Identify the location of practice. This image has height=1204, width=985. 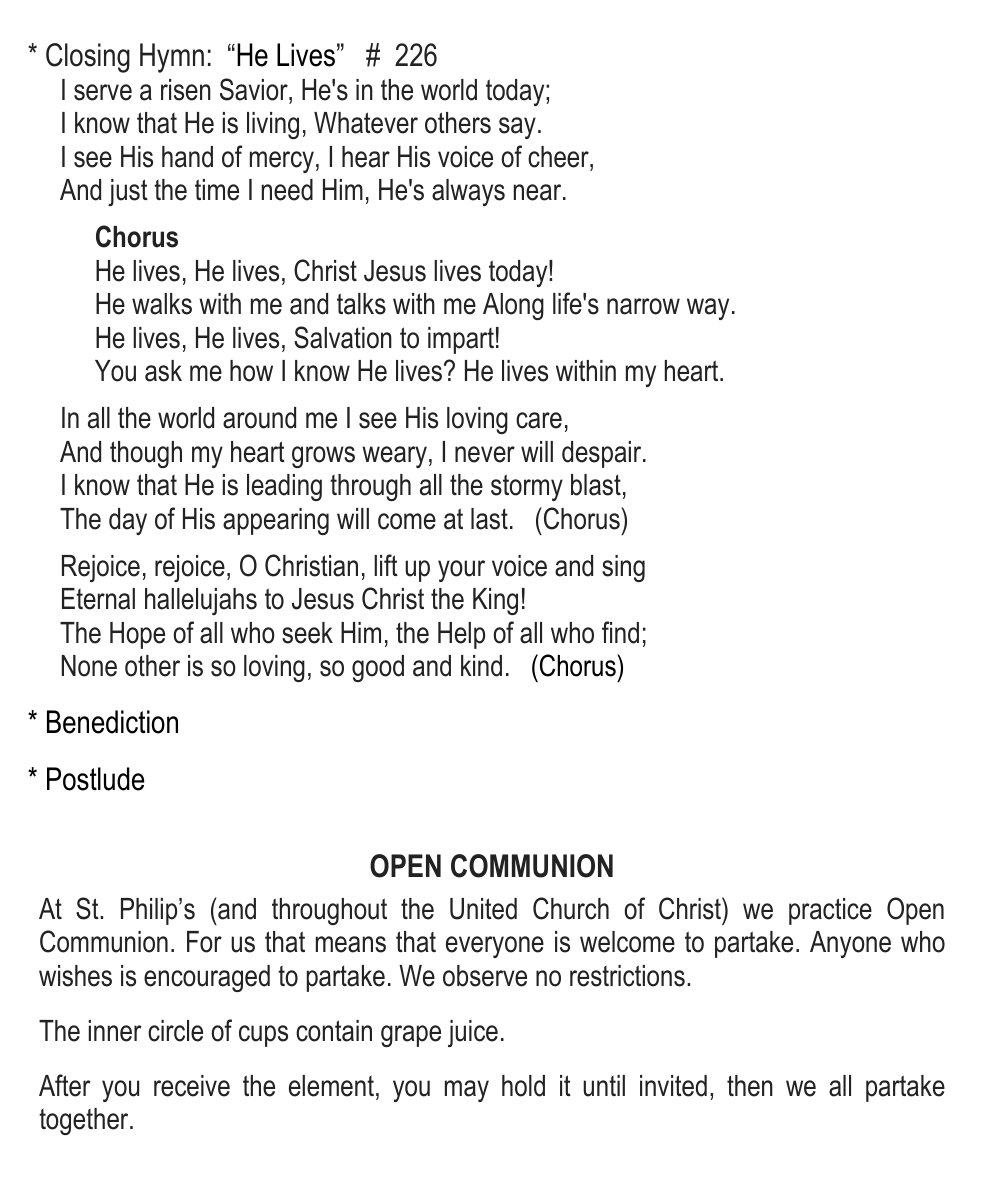
(830, 911).
